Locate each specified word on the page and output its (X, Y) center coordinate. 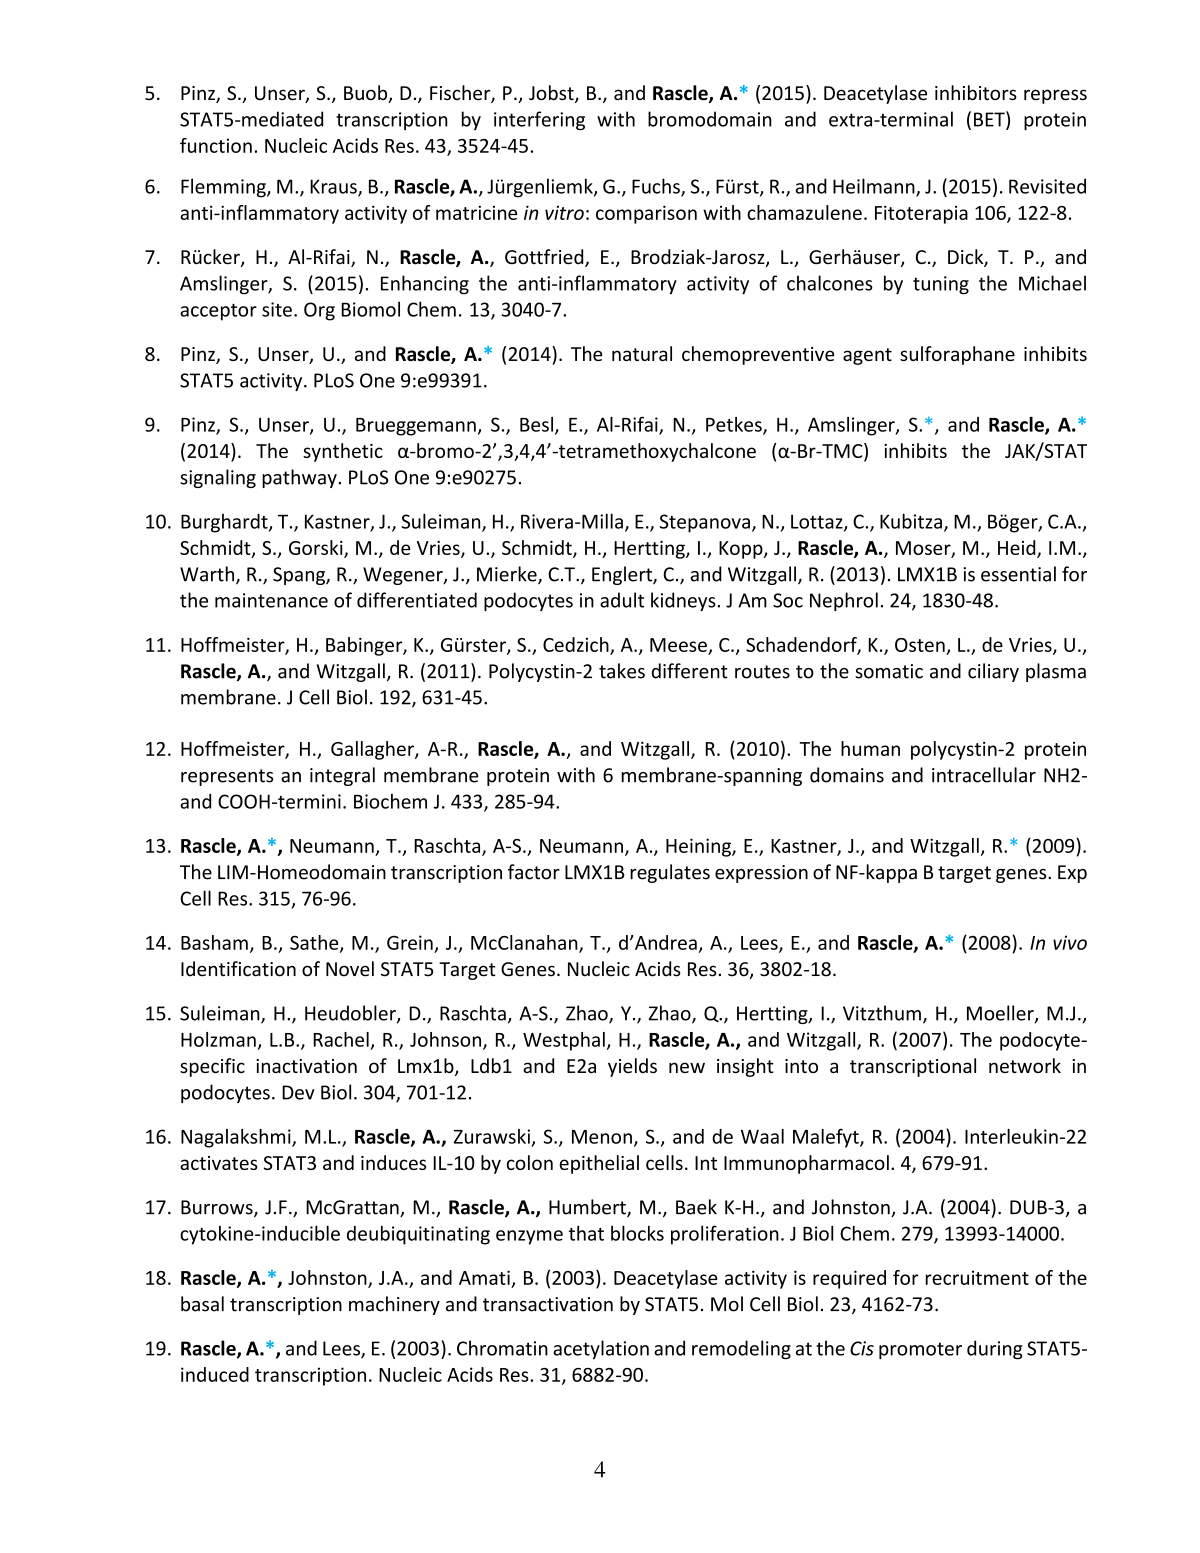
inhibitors (976, 93)
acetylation (601, 1349)
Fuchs (657, 187)
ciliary (993, 672)
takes (622, 671)
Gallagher (373, 750)
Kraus (334, 187)
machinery (394, 1305)
